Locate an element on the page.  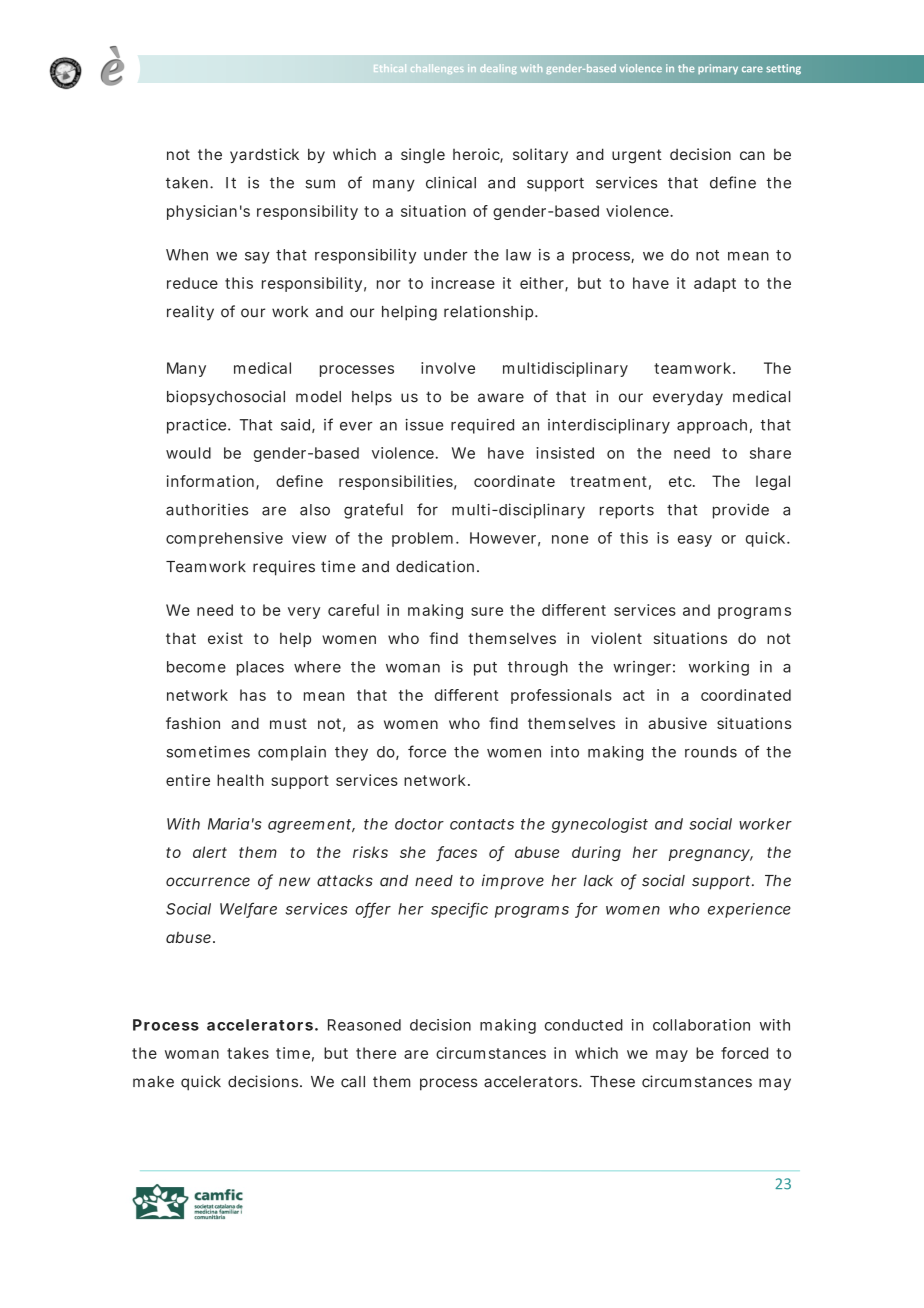
taken is located at coordinates (188, 183).
